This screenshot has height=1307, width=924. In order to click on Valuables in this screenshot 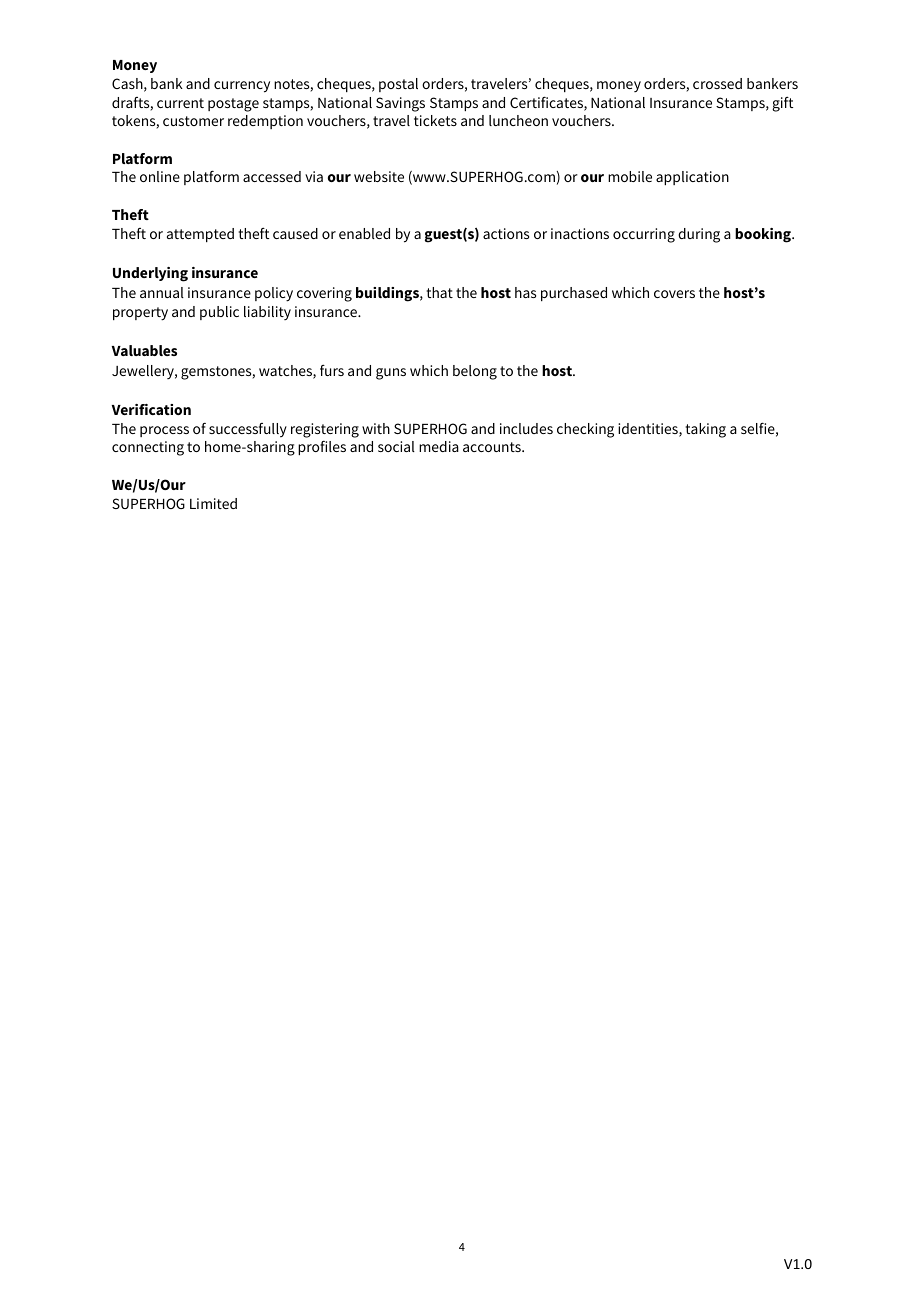, I will do `click(144, 350)`.
